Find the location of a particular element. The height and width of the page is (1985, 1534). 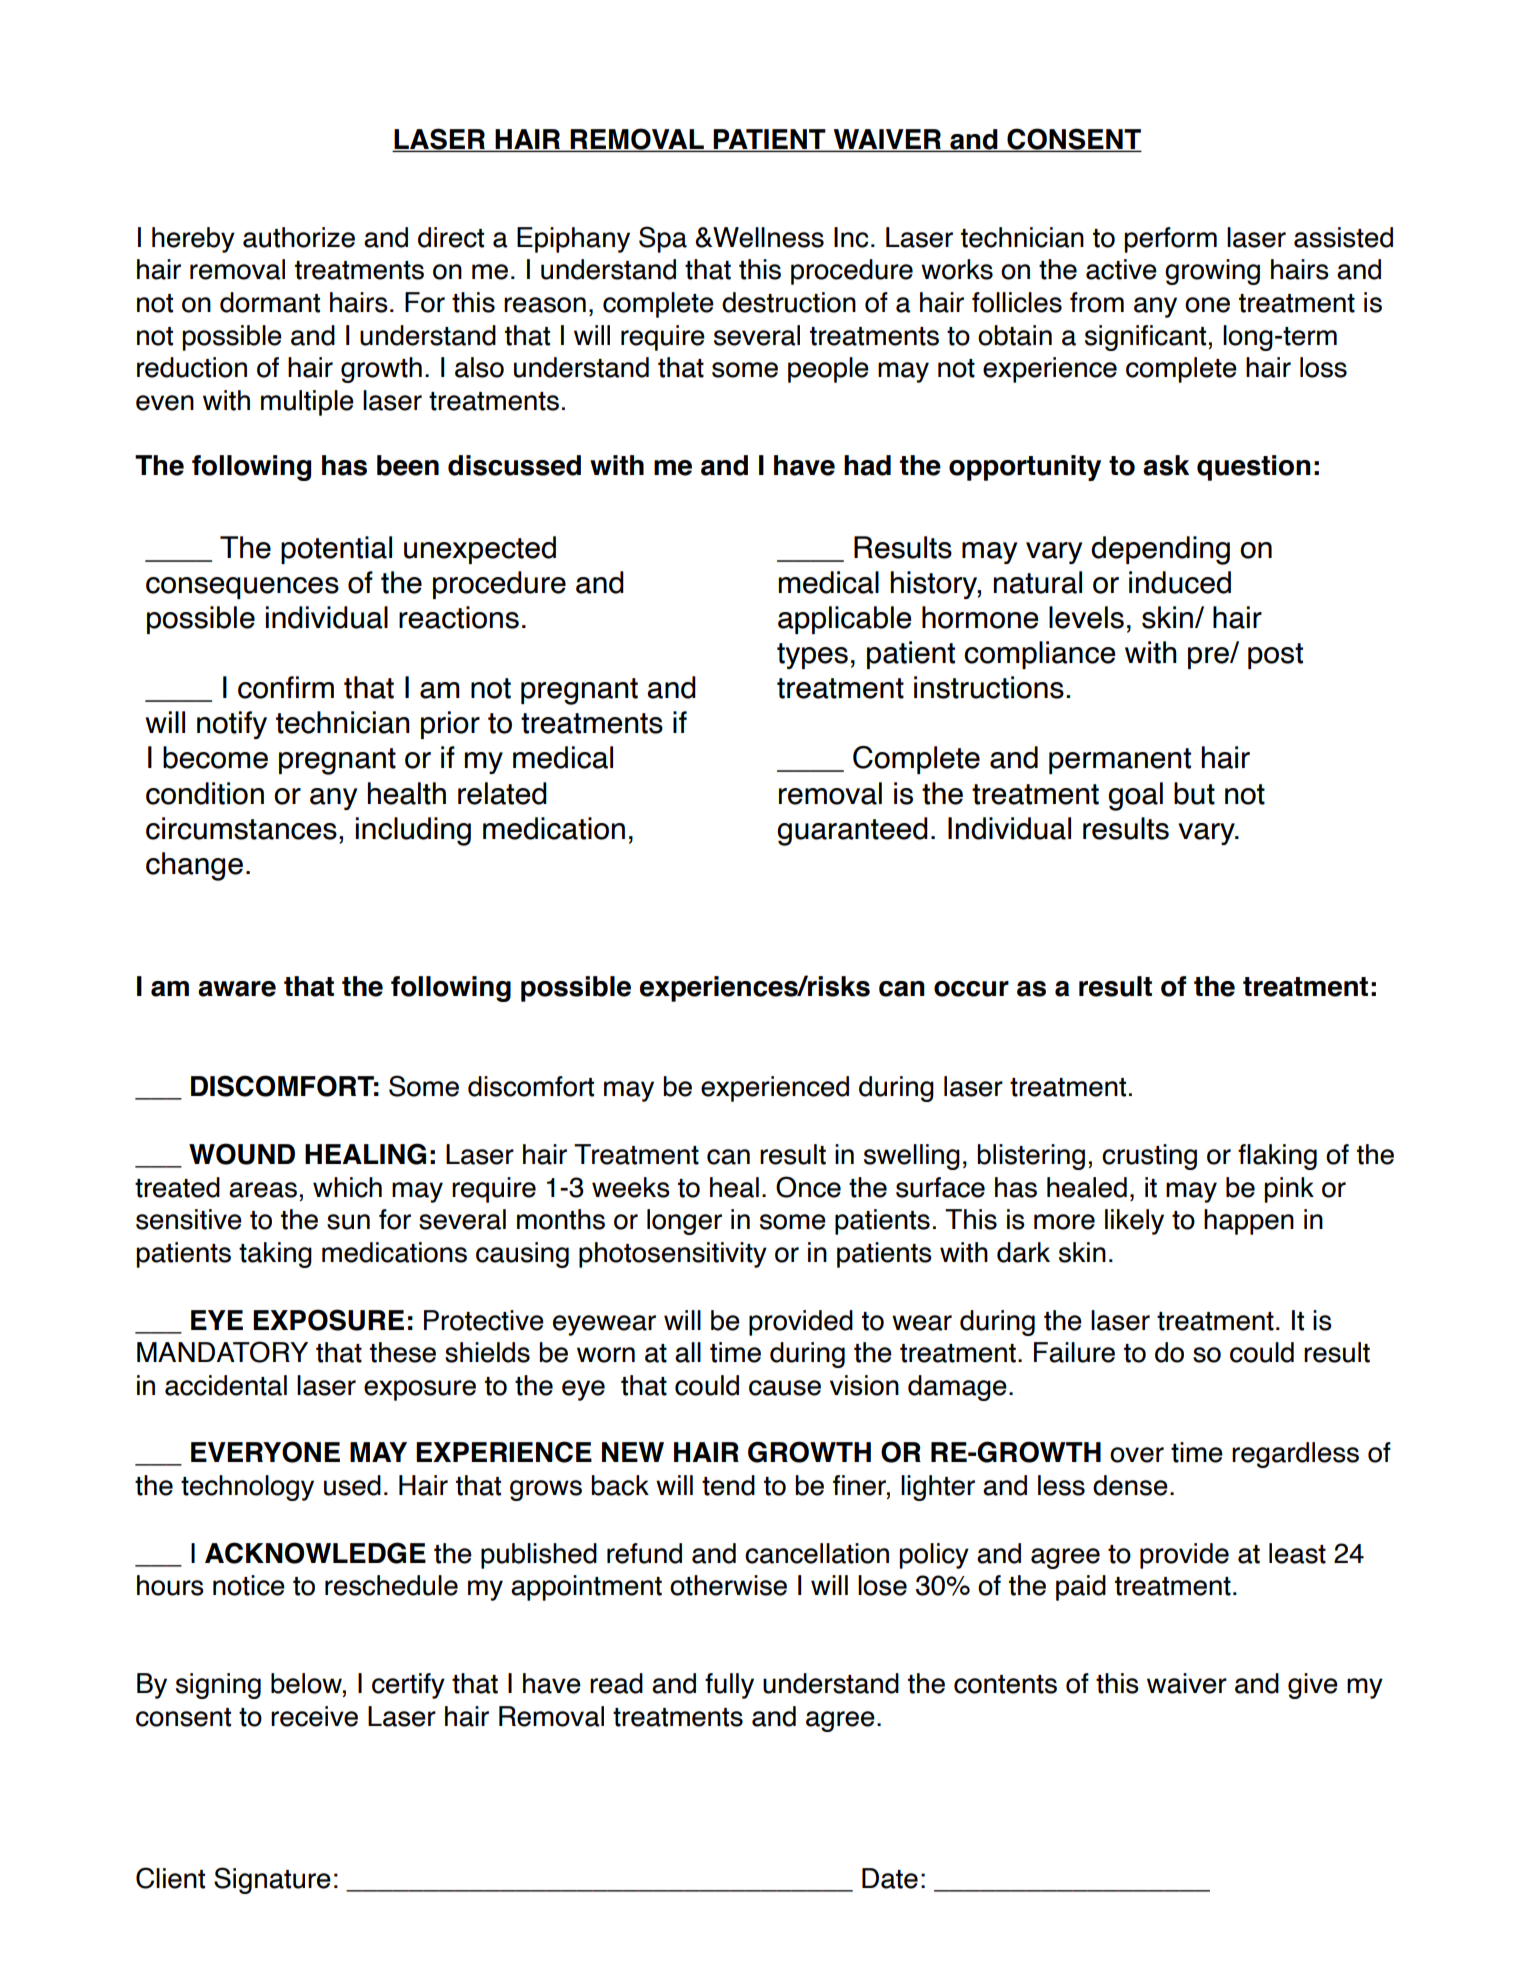

Date is located at coordinates (890, 1878).
